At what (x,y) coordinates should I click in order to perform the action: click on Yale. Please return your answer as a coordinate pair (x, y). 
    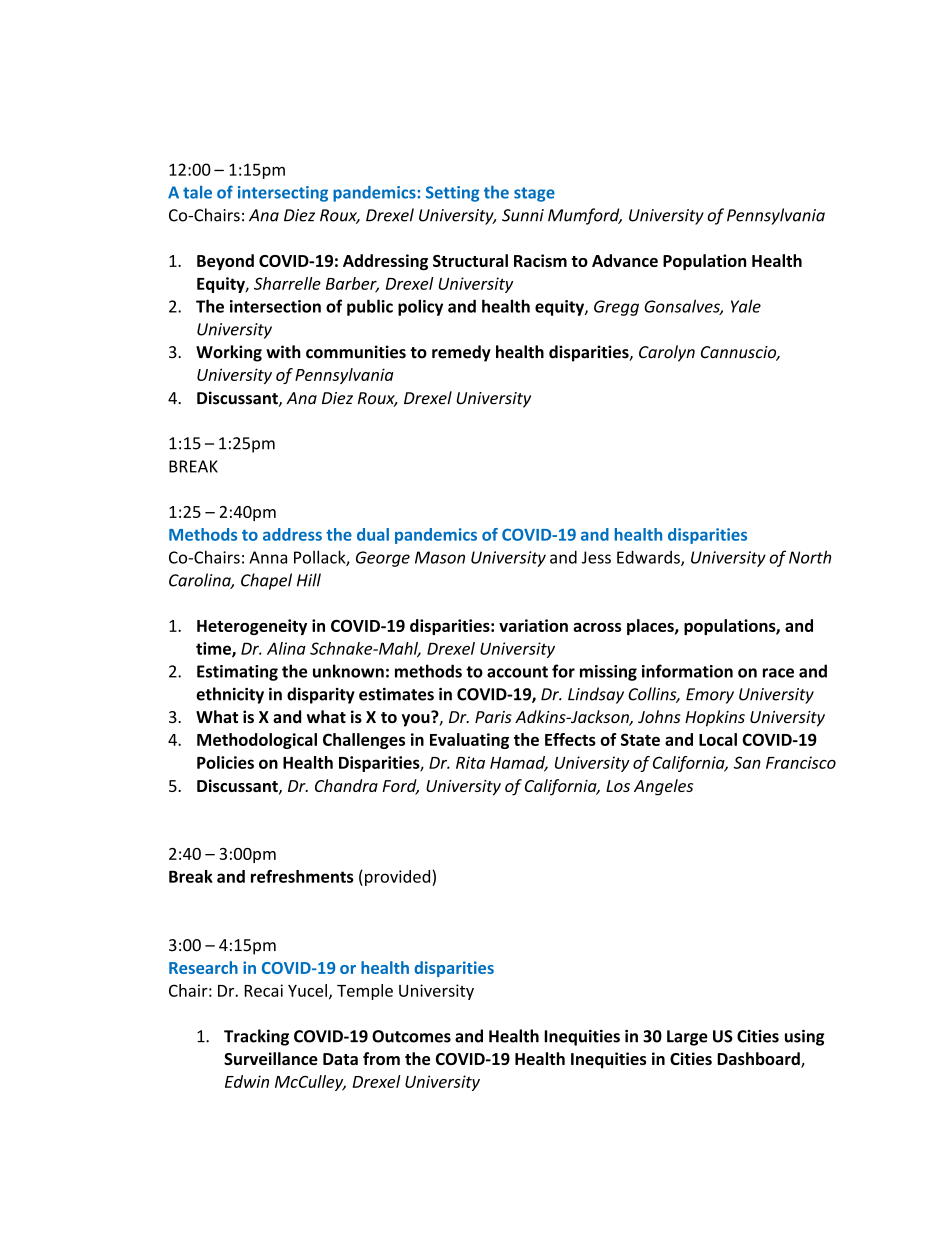
    Looking at the image, I should click on (746, 306).
